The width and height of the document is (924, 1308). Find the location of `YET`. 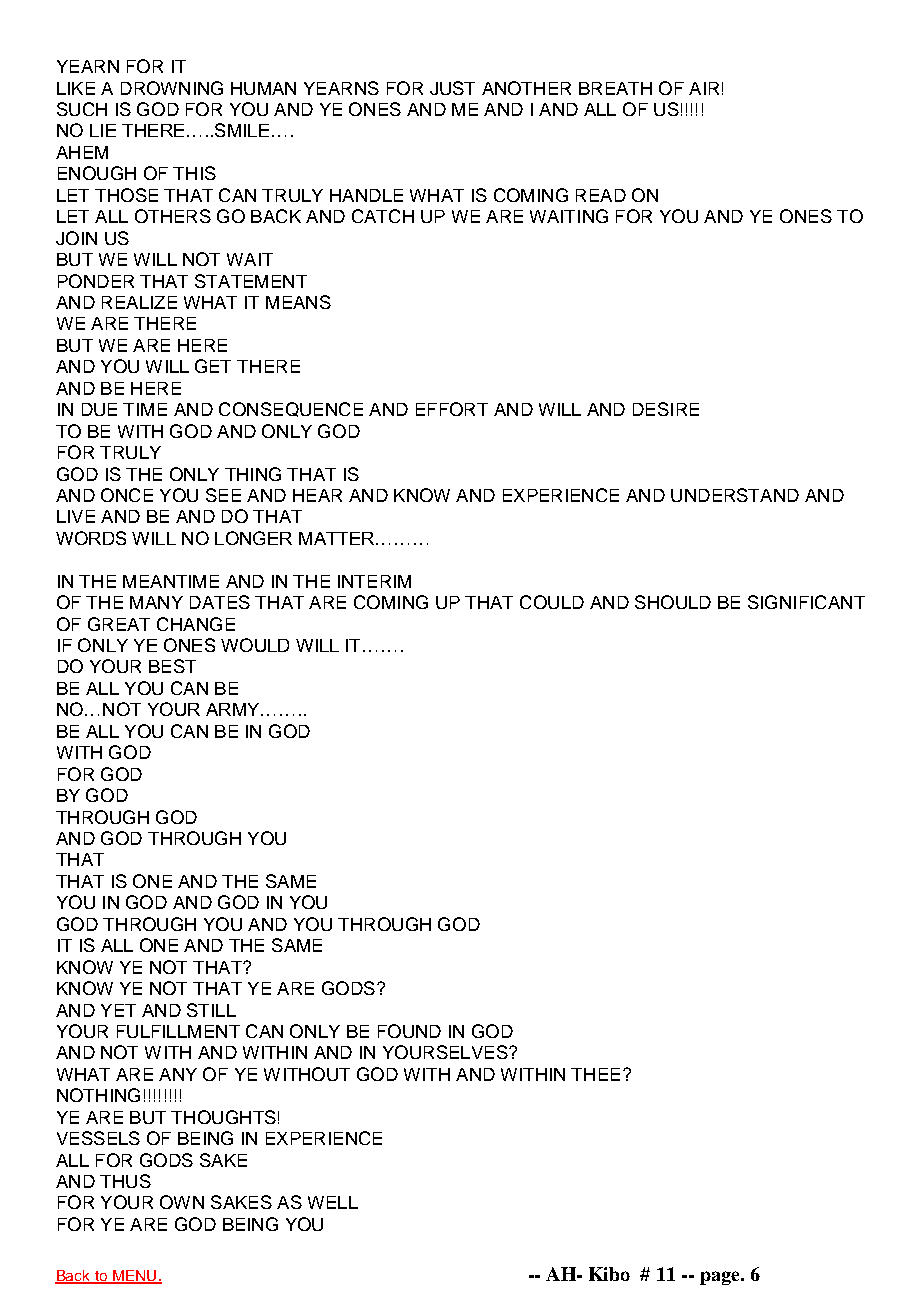

YET is located at coordinates (118, 1010).
